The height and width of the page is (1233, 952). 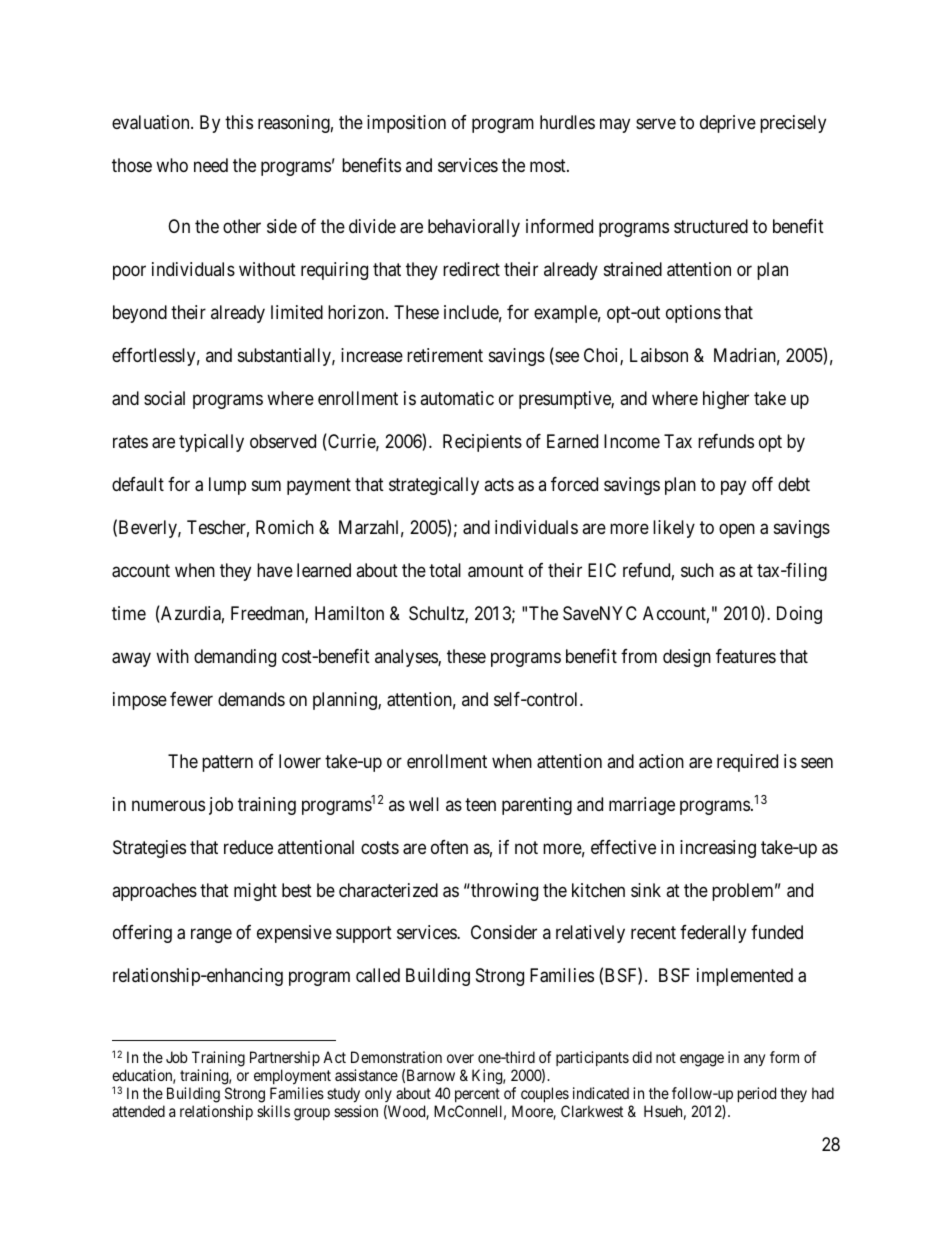 What do you see at coordinates (549, 165) in the page?
I see `most` at bounding box center [549, 165].
